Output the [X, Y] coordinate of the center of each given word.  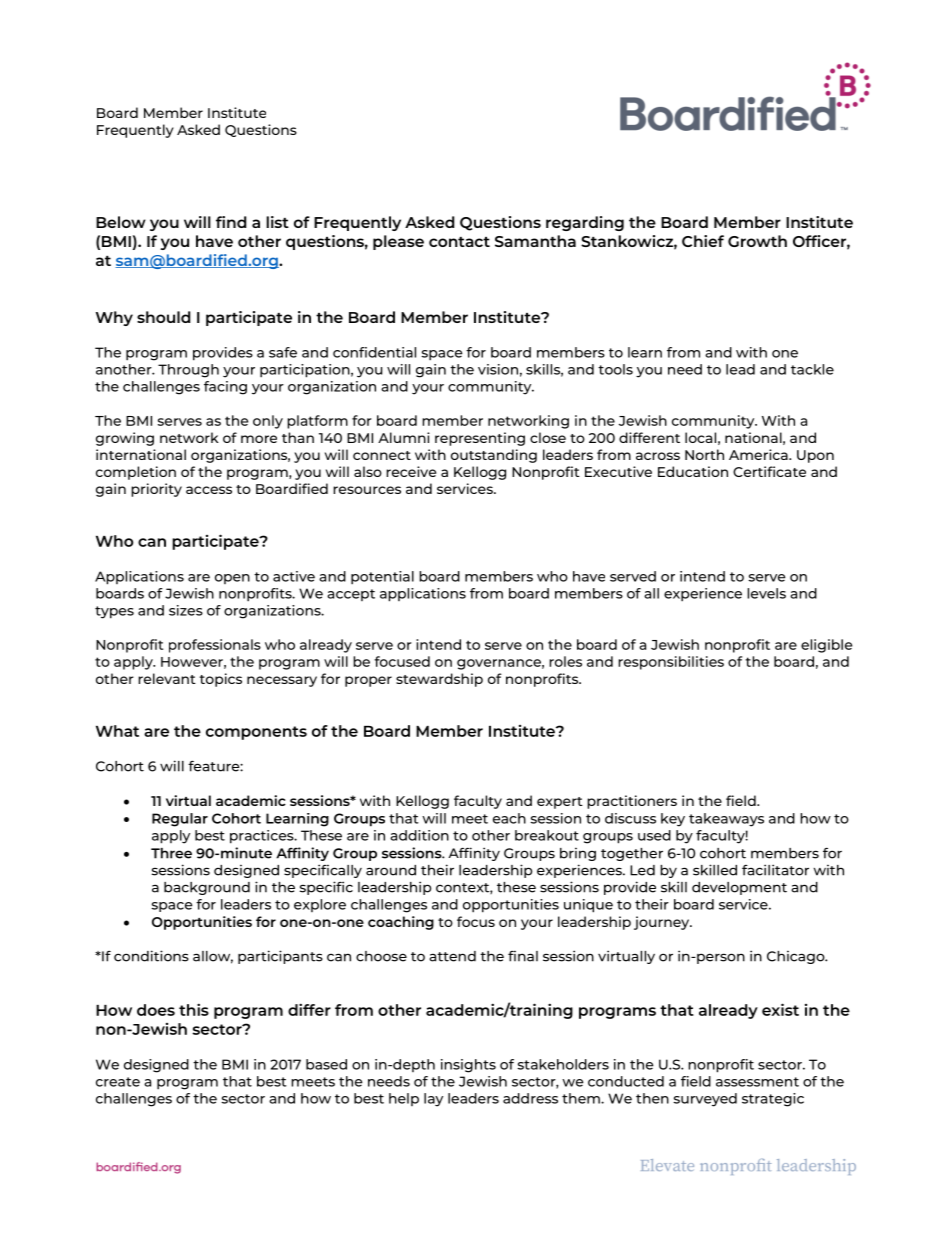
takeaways [726, 820]
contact [459, 242]
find [231, 222]
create [118, 1082]
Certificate [769, 471]
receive [411, 471]
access [209, 490]
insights [468, 1066]
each [509, 818]
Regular [180, 820]
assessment [757, 1082]
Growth [757, 241]
